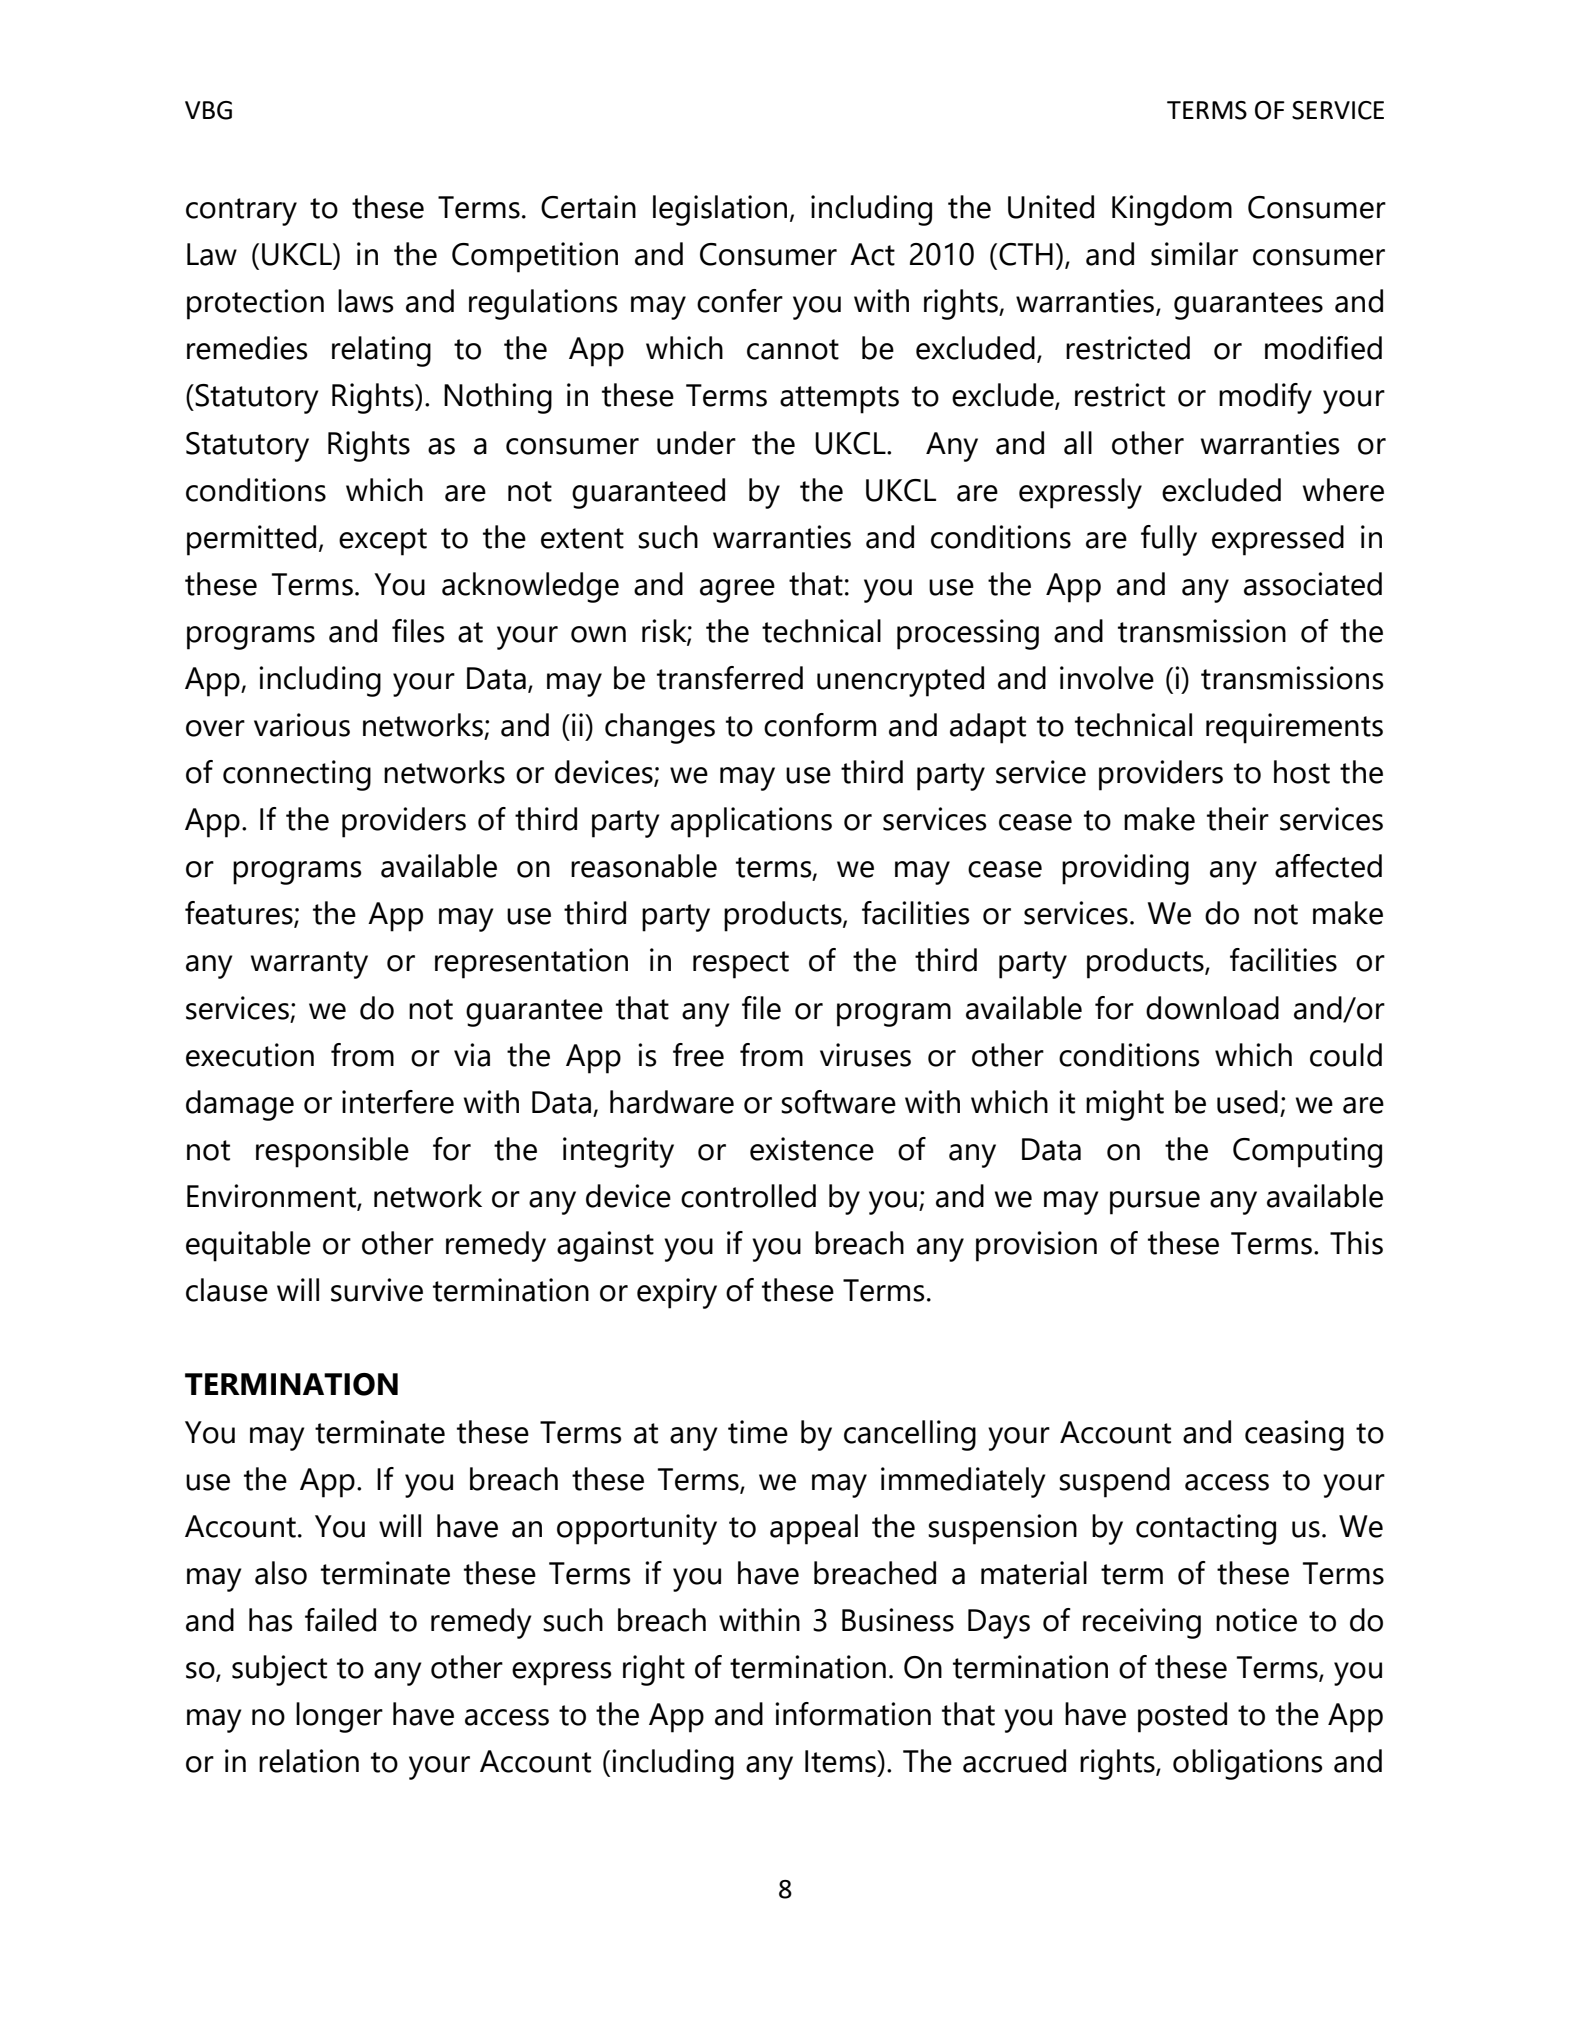 The width and height of the page is (1570, 2032). I want to click on longer, so click(339, 1717).
